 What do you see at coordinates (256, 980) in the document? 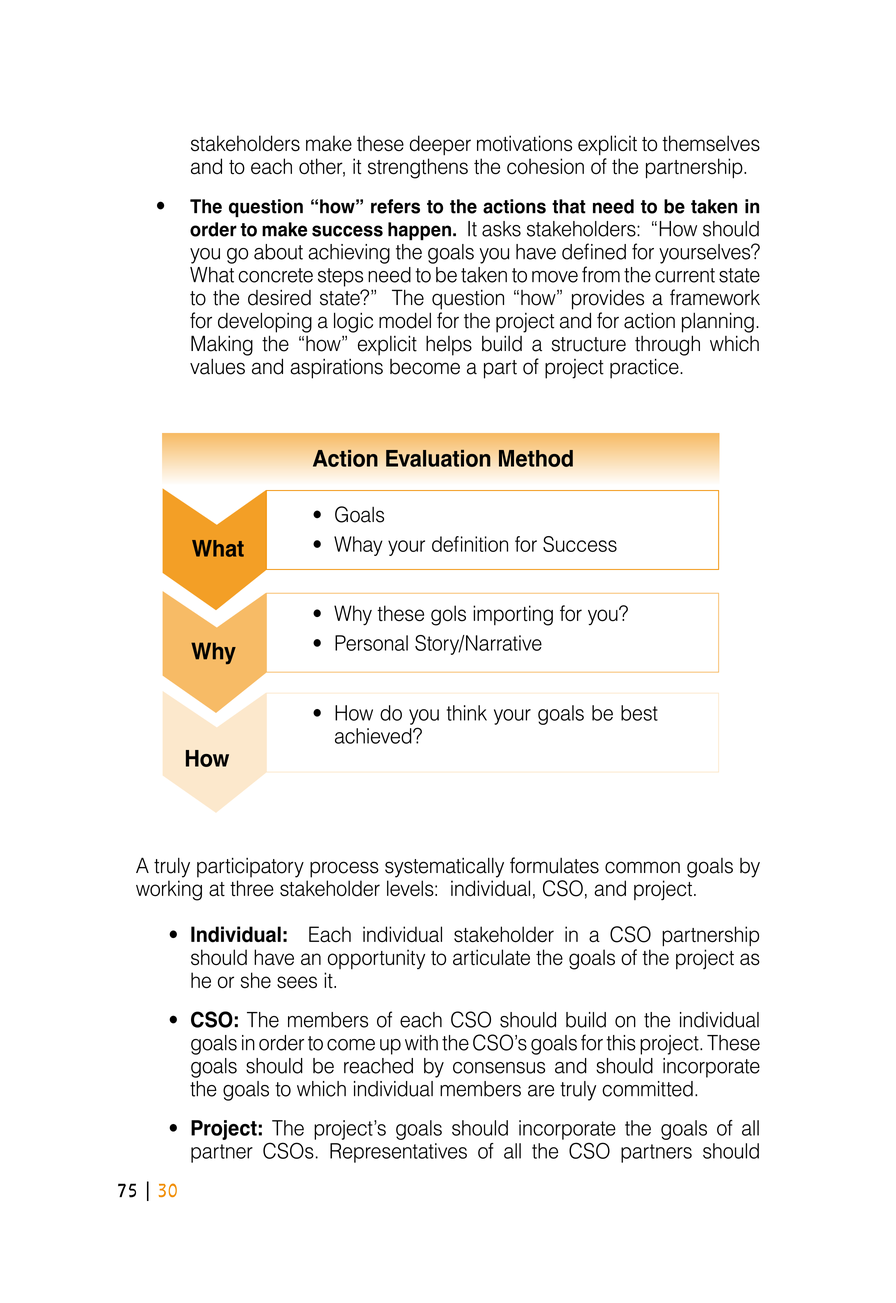
I see `she` at bounding box center [256, 980].
